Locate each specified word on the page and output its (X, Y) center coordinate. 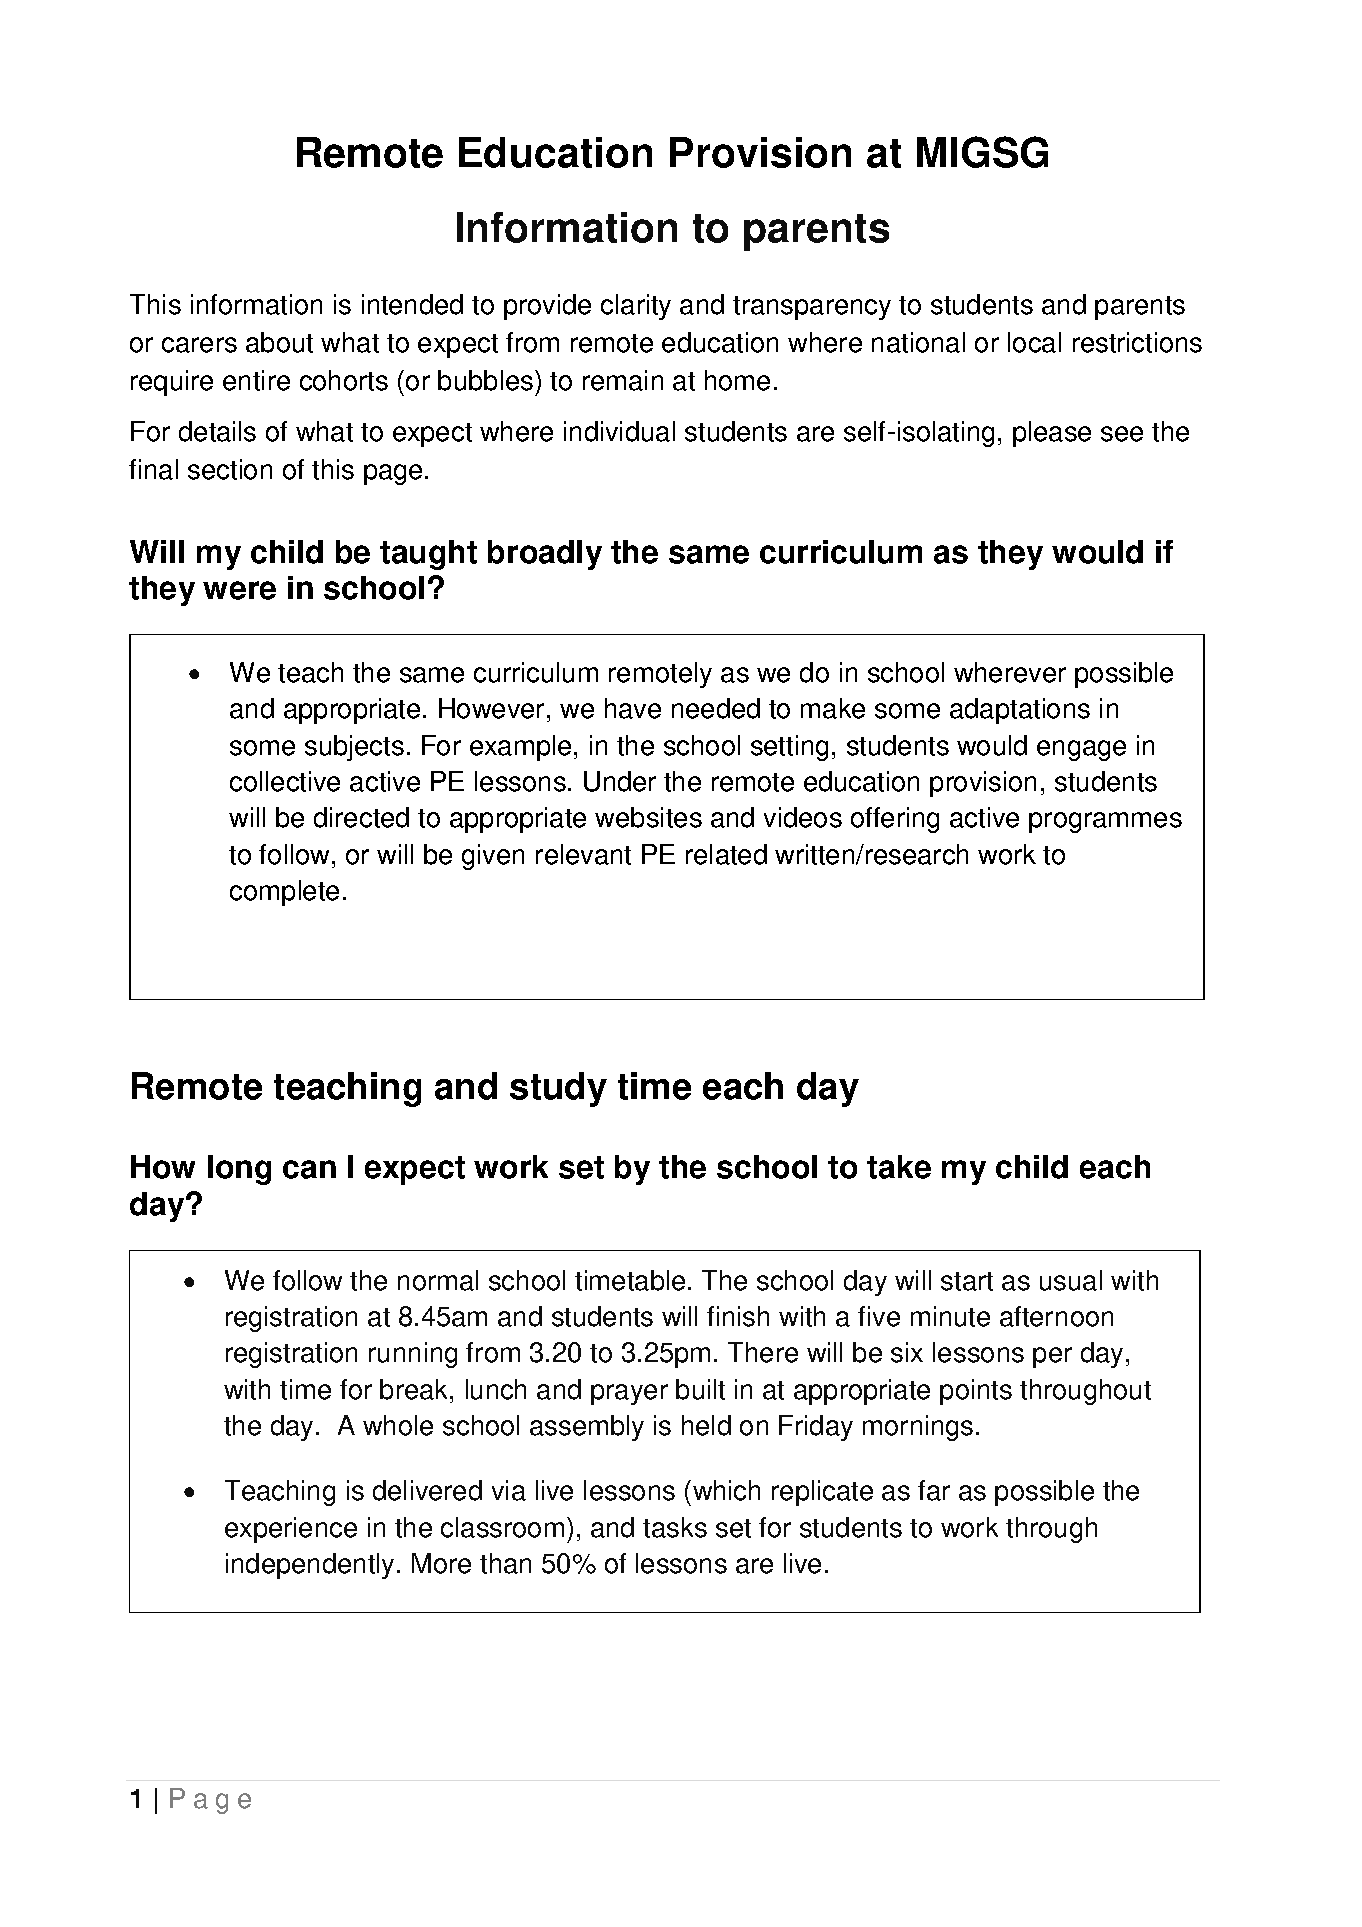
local (1034, 342)
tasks (675, 1527)
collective (285, 781)
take (899, 1167)
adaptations (1020, 711)
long (239, 1170)
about (279, 342)
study (558, 1089)
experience (291, 1530)
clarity (636, 307)
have (633, 708)
